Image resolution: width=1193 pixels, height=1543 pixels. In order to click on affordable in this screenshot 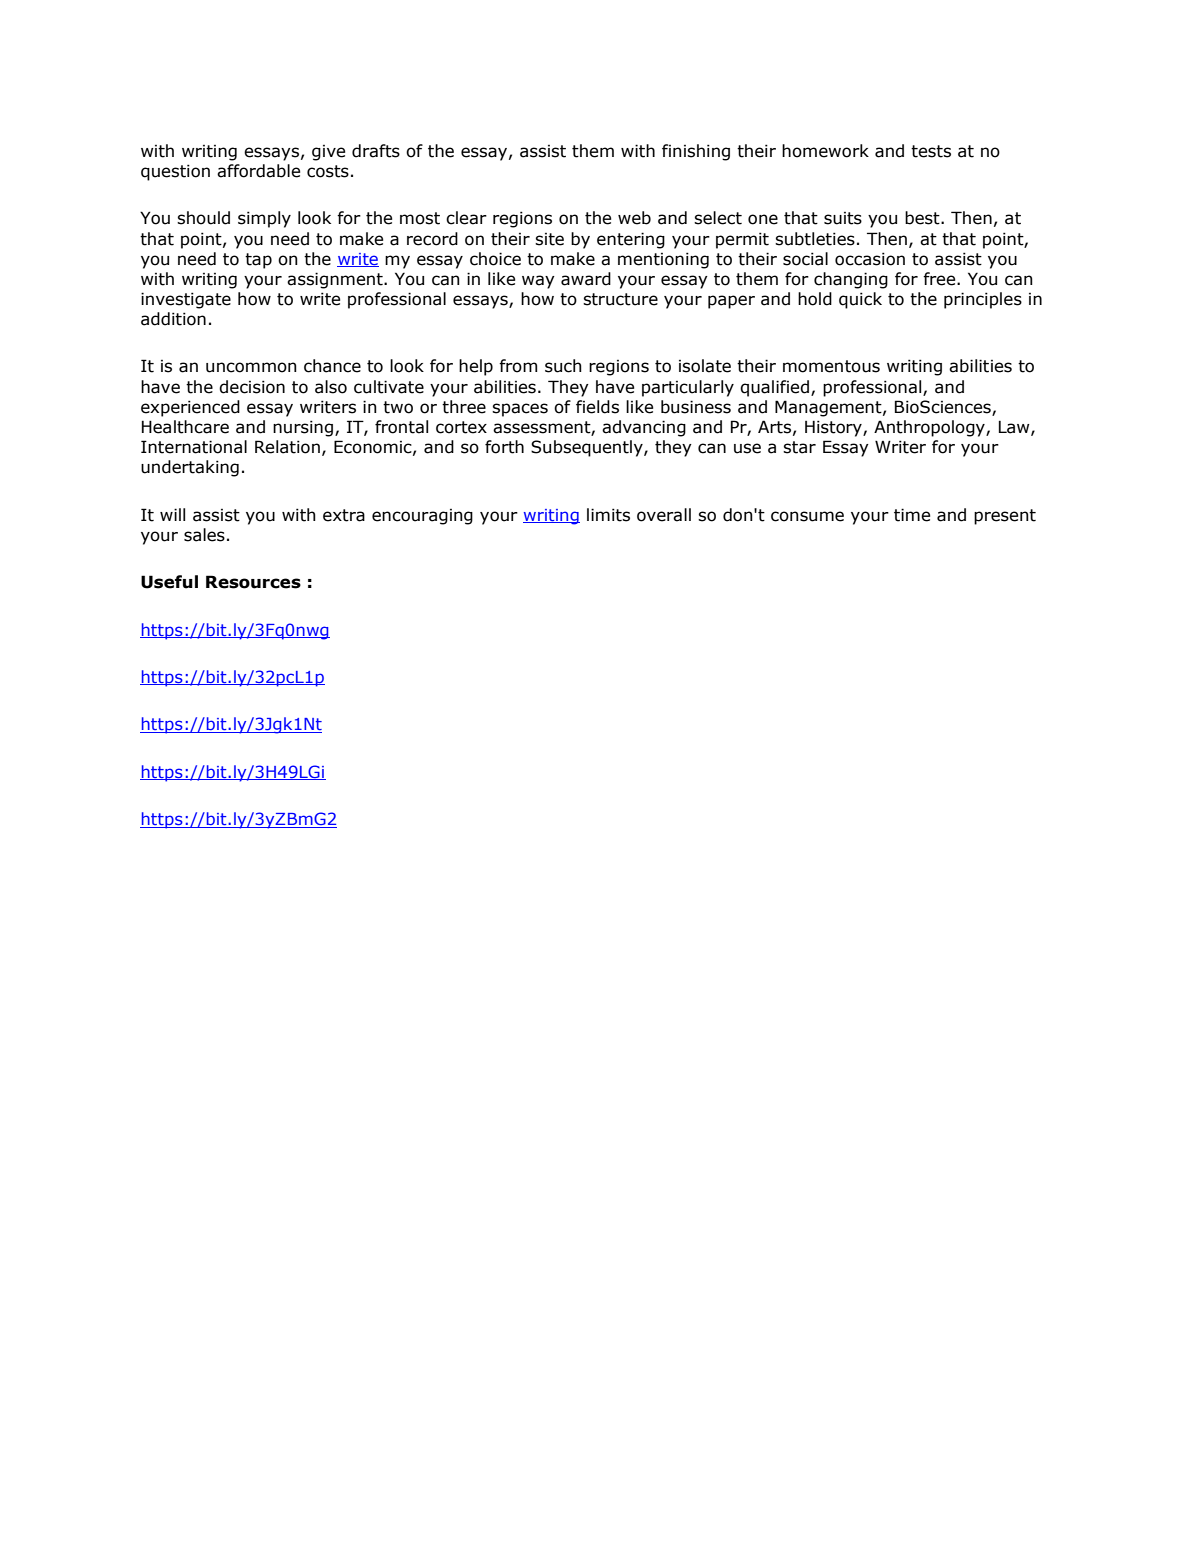, I will do `click(258, 171)`.
